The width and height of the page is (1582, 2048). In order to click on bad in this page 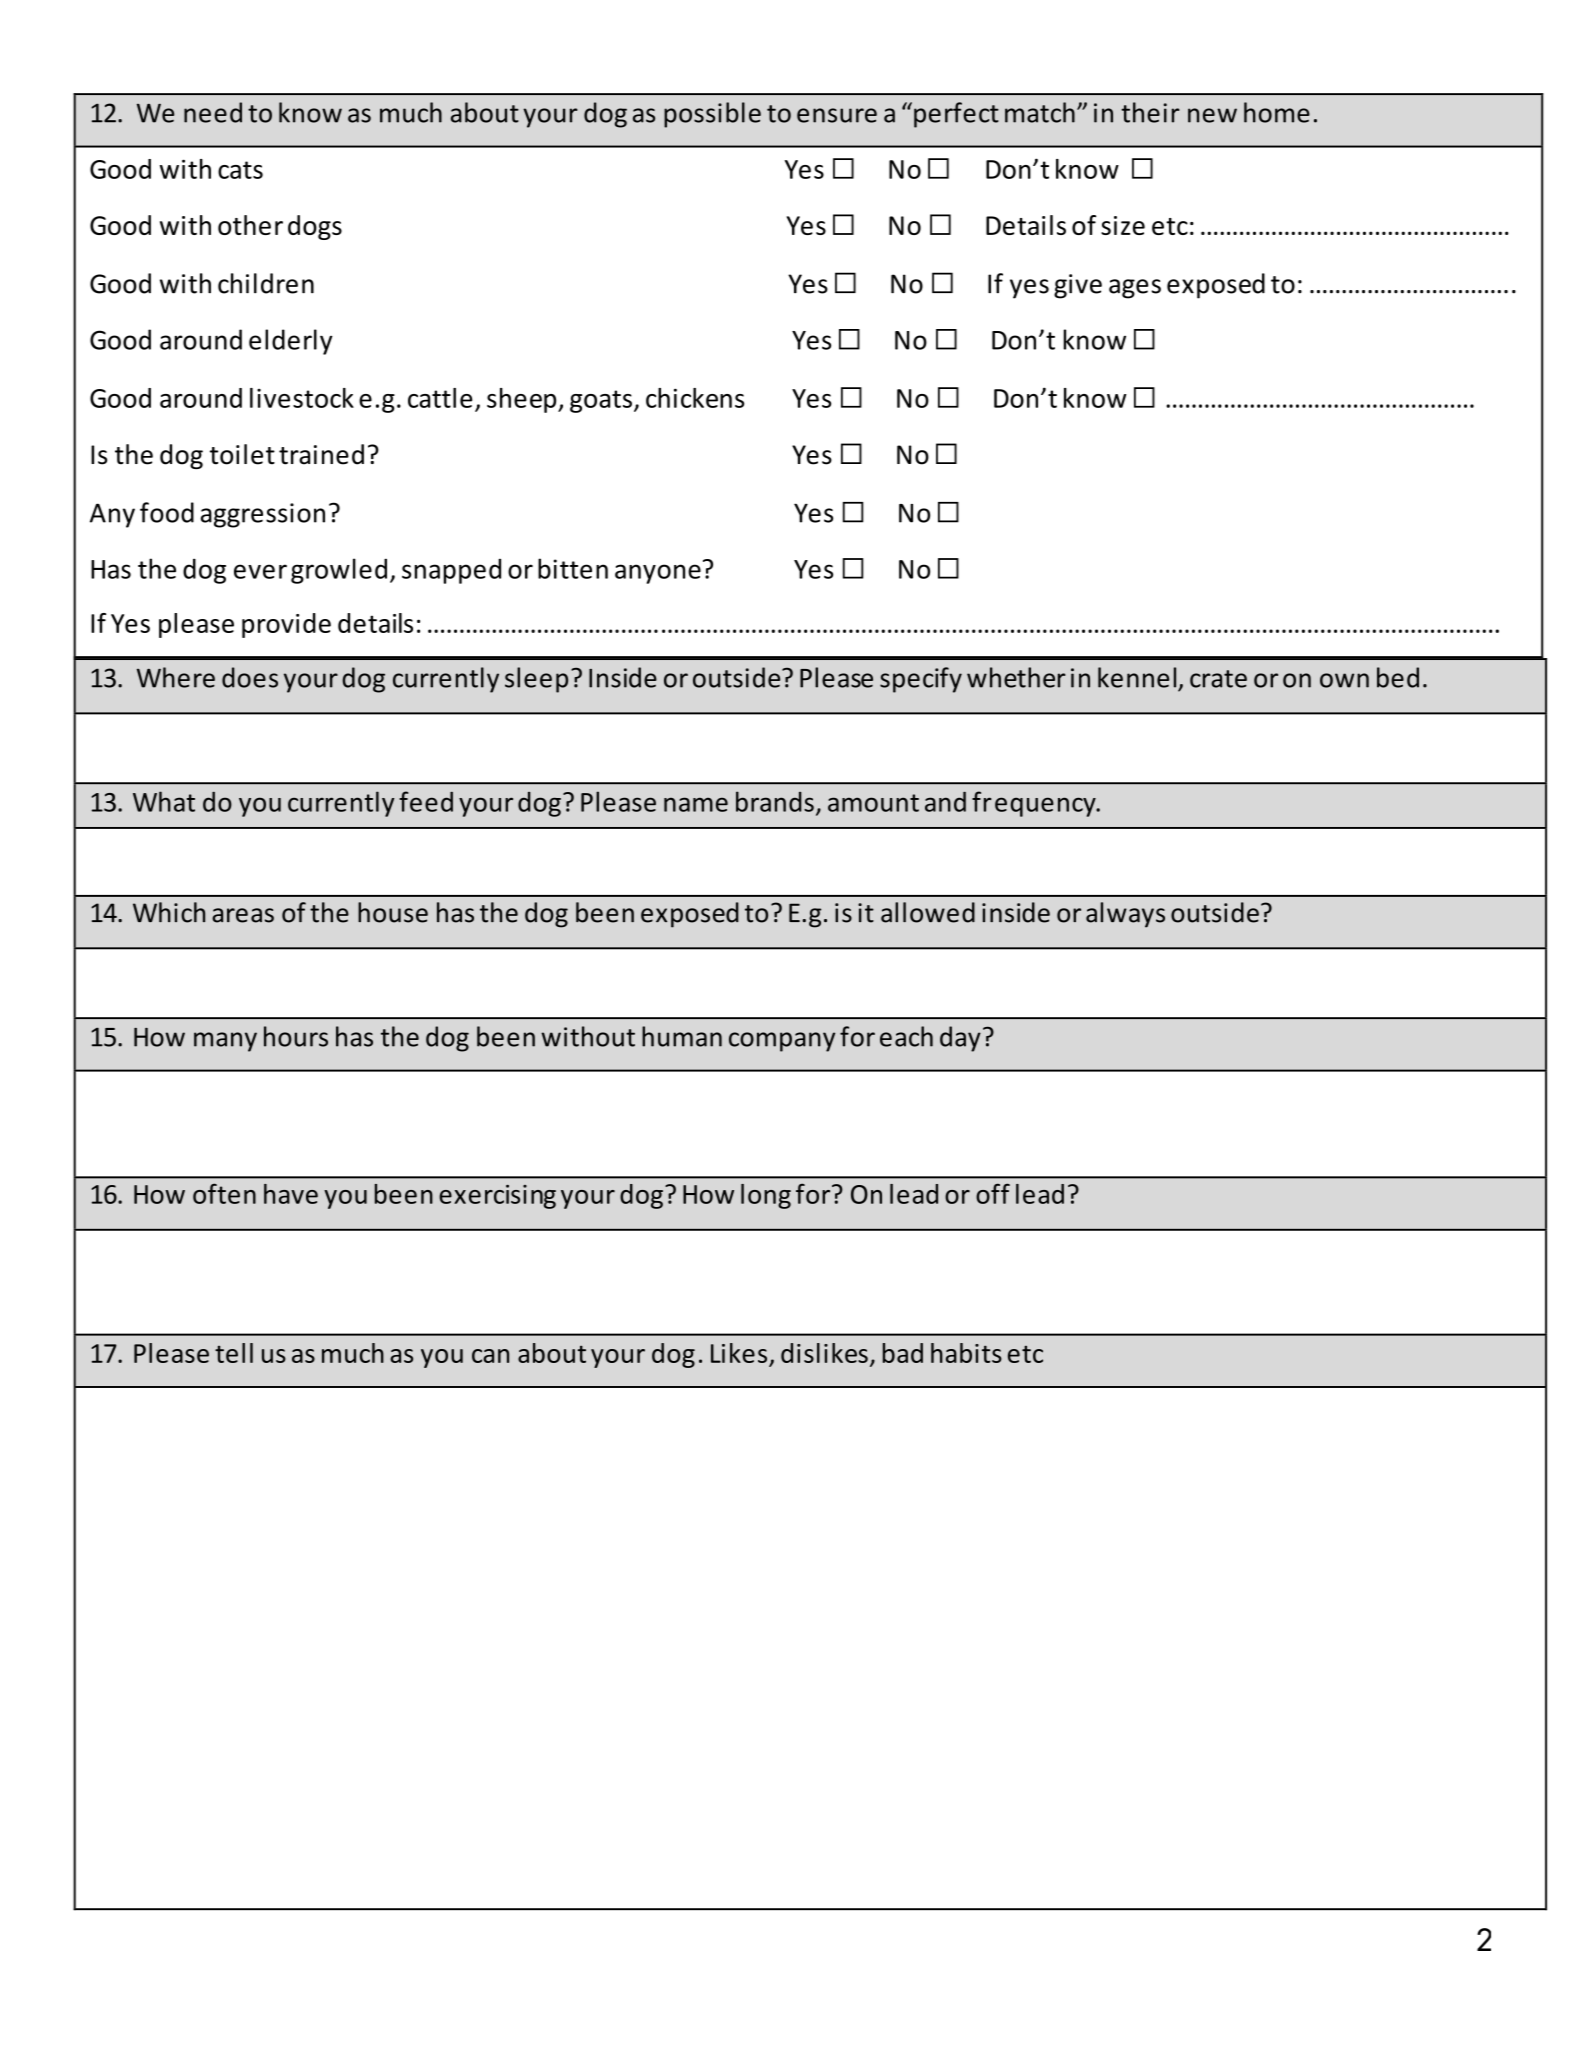, I will do `click(903, 1353)`.
